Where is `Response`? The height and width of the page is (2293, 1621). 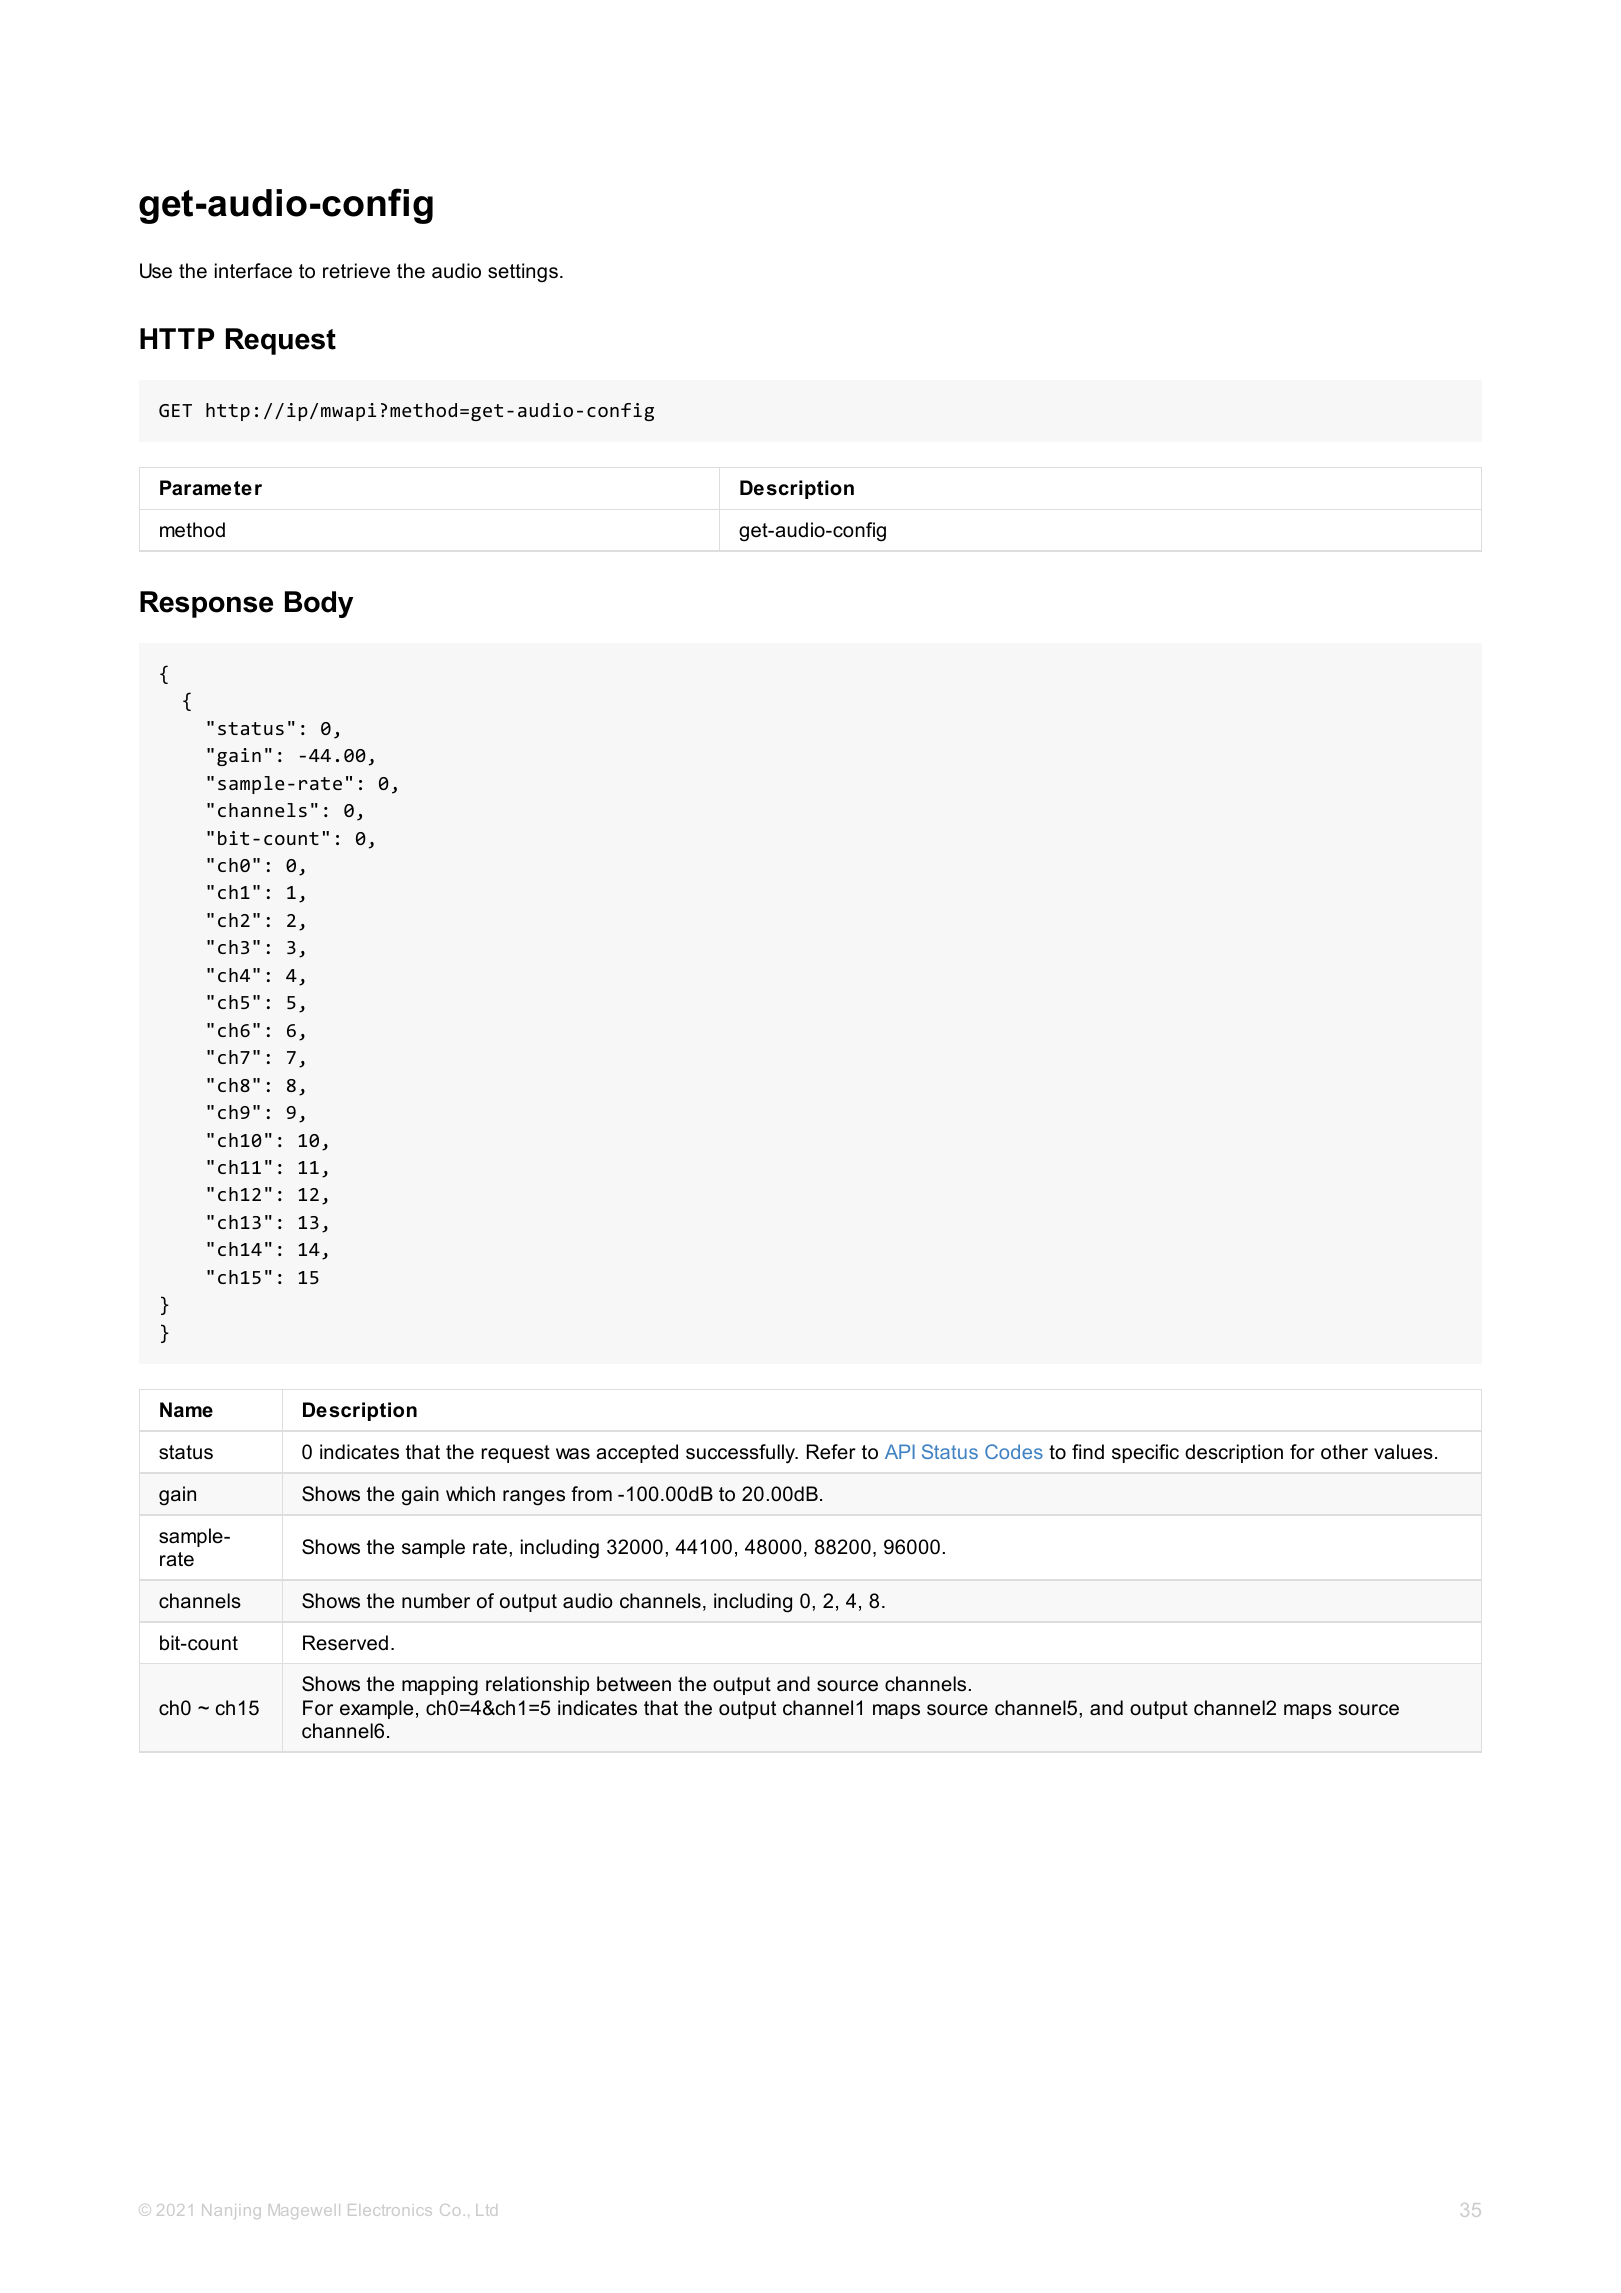 Response is located at coordinates (206, 604).
